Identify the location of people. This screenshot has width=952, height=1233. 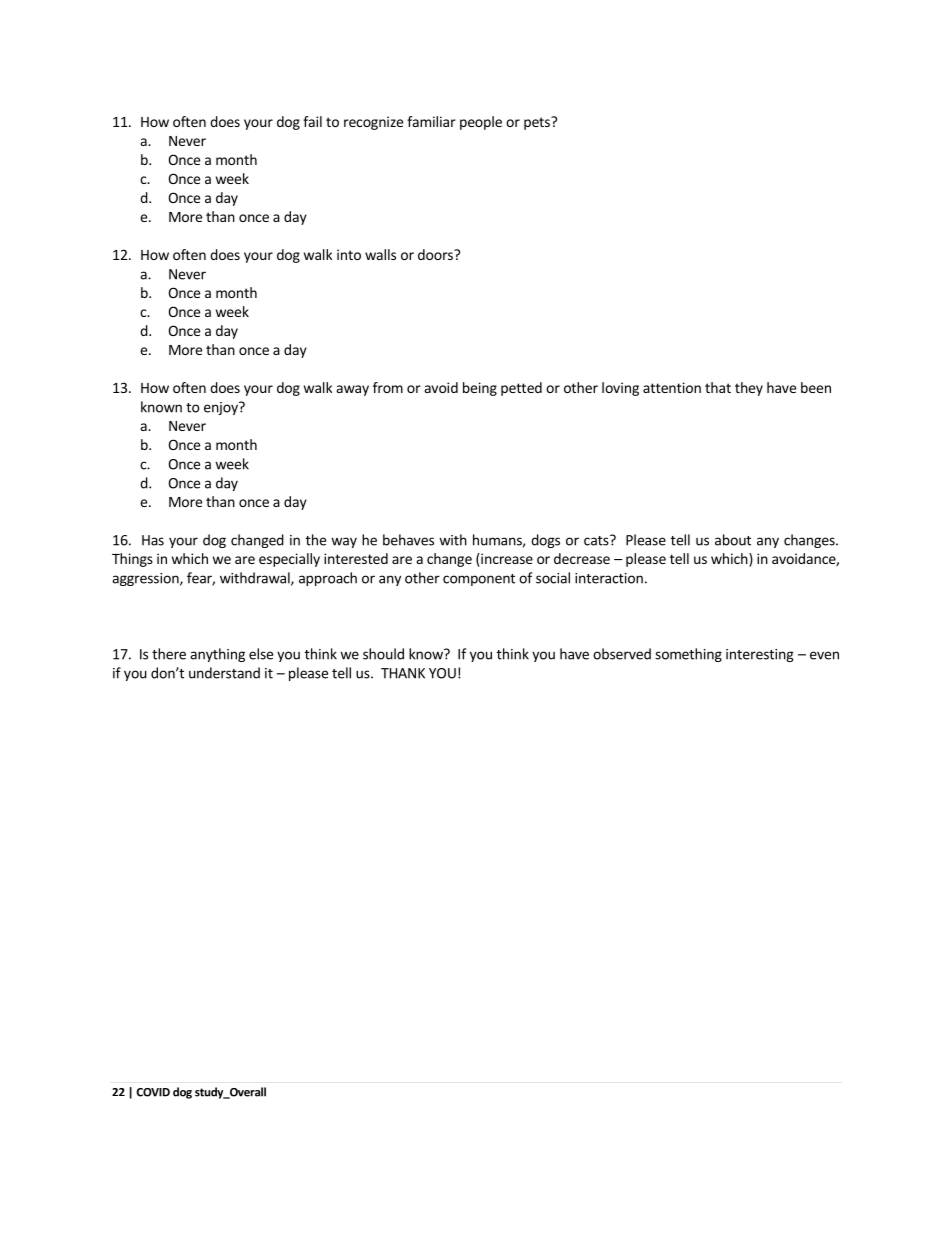
(481, 123).
